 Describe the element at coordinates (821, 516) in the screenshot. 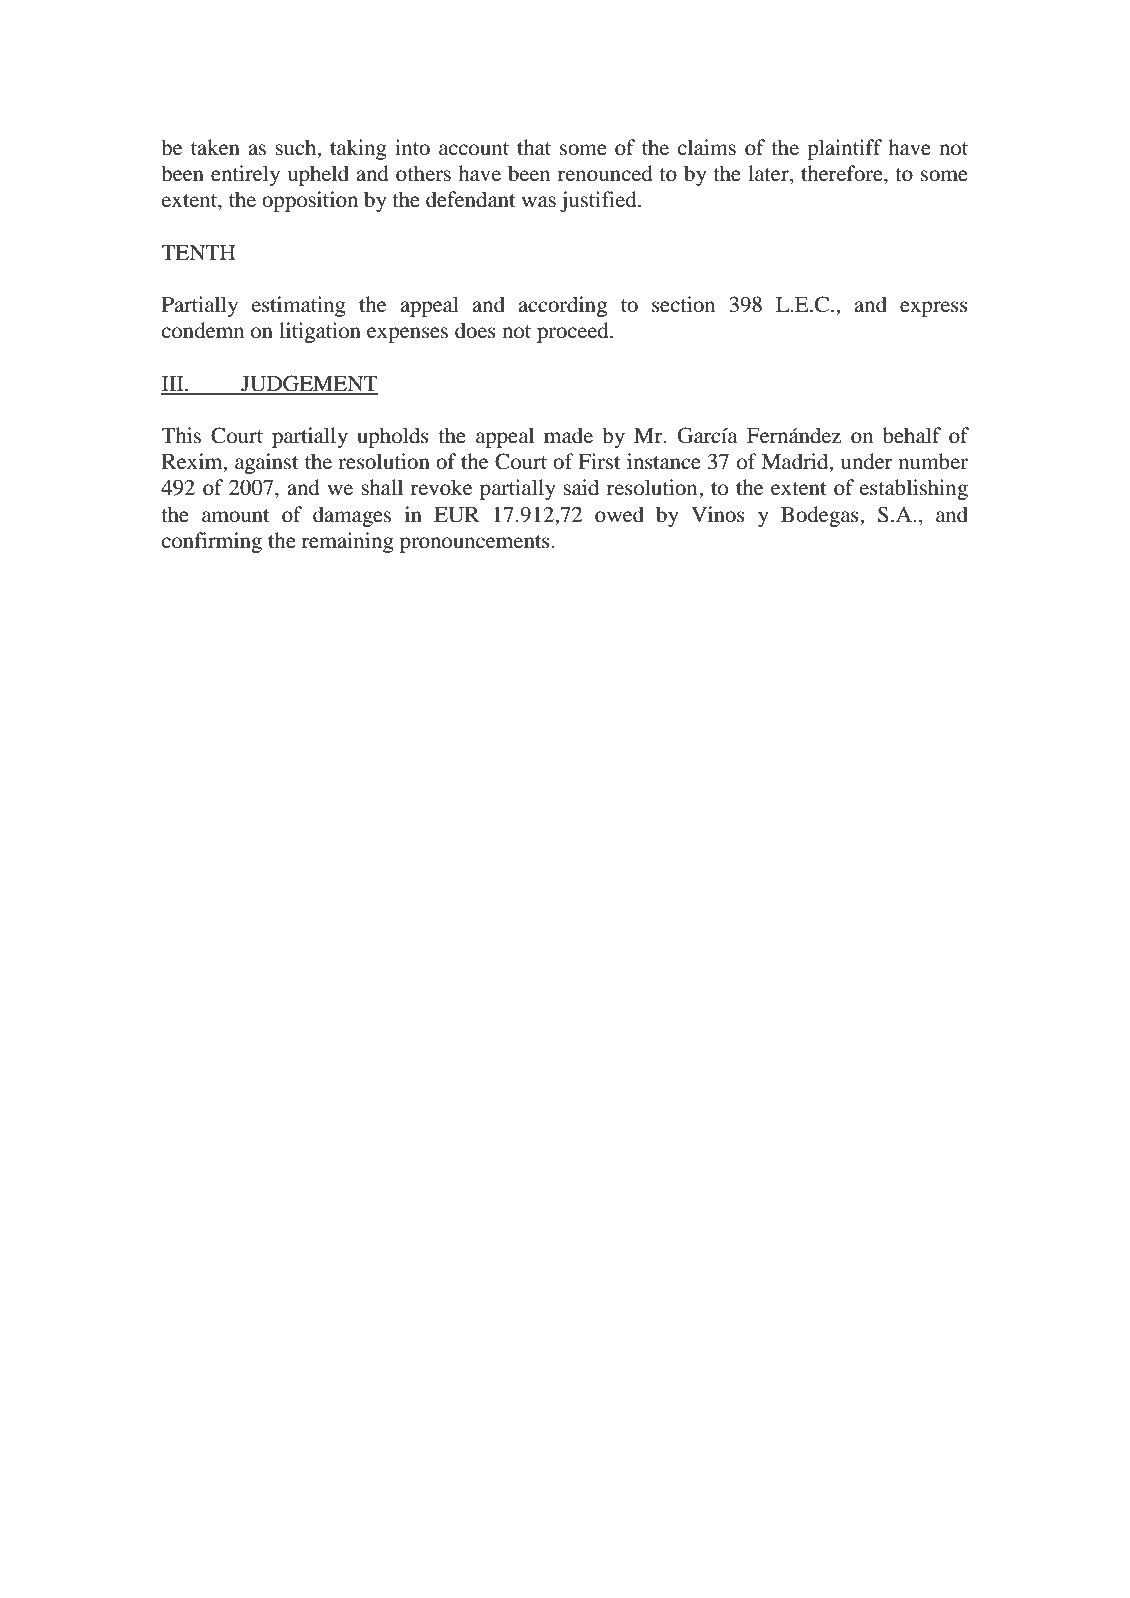

I see `Bodegas` at that location.
